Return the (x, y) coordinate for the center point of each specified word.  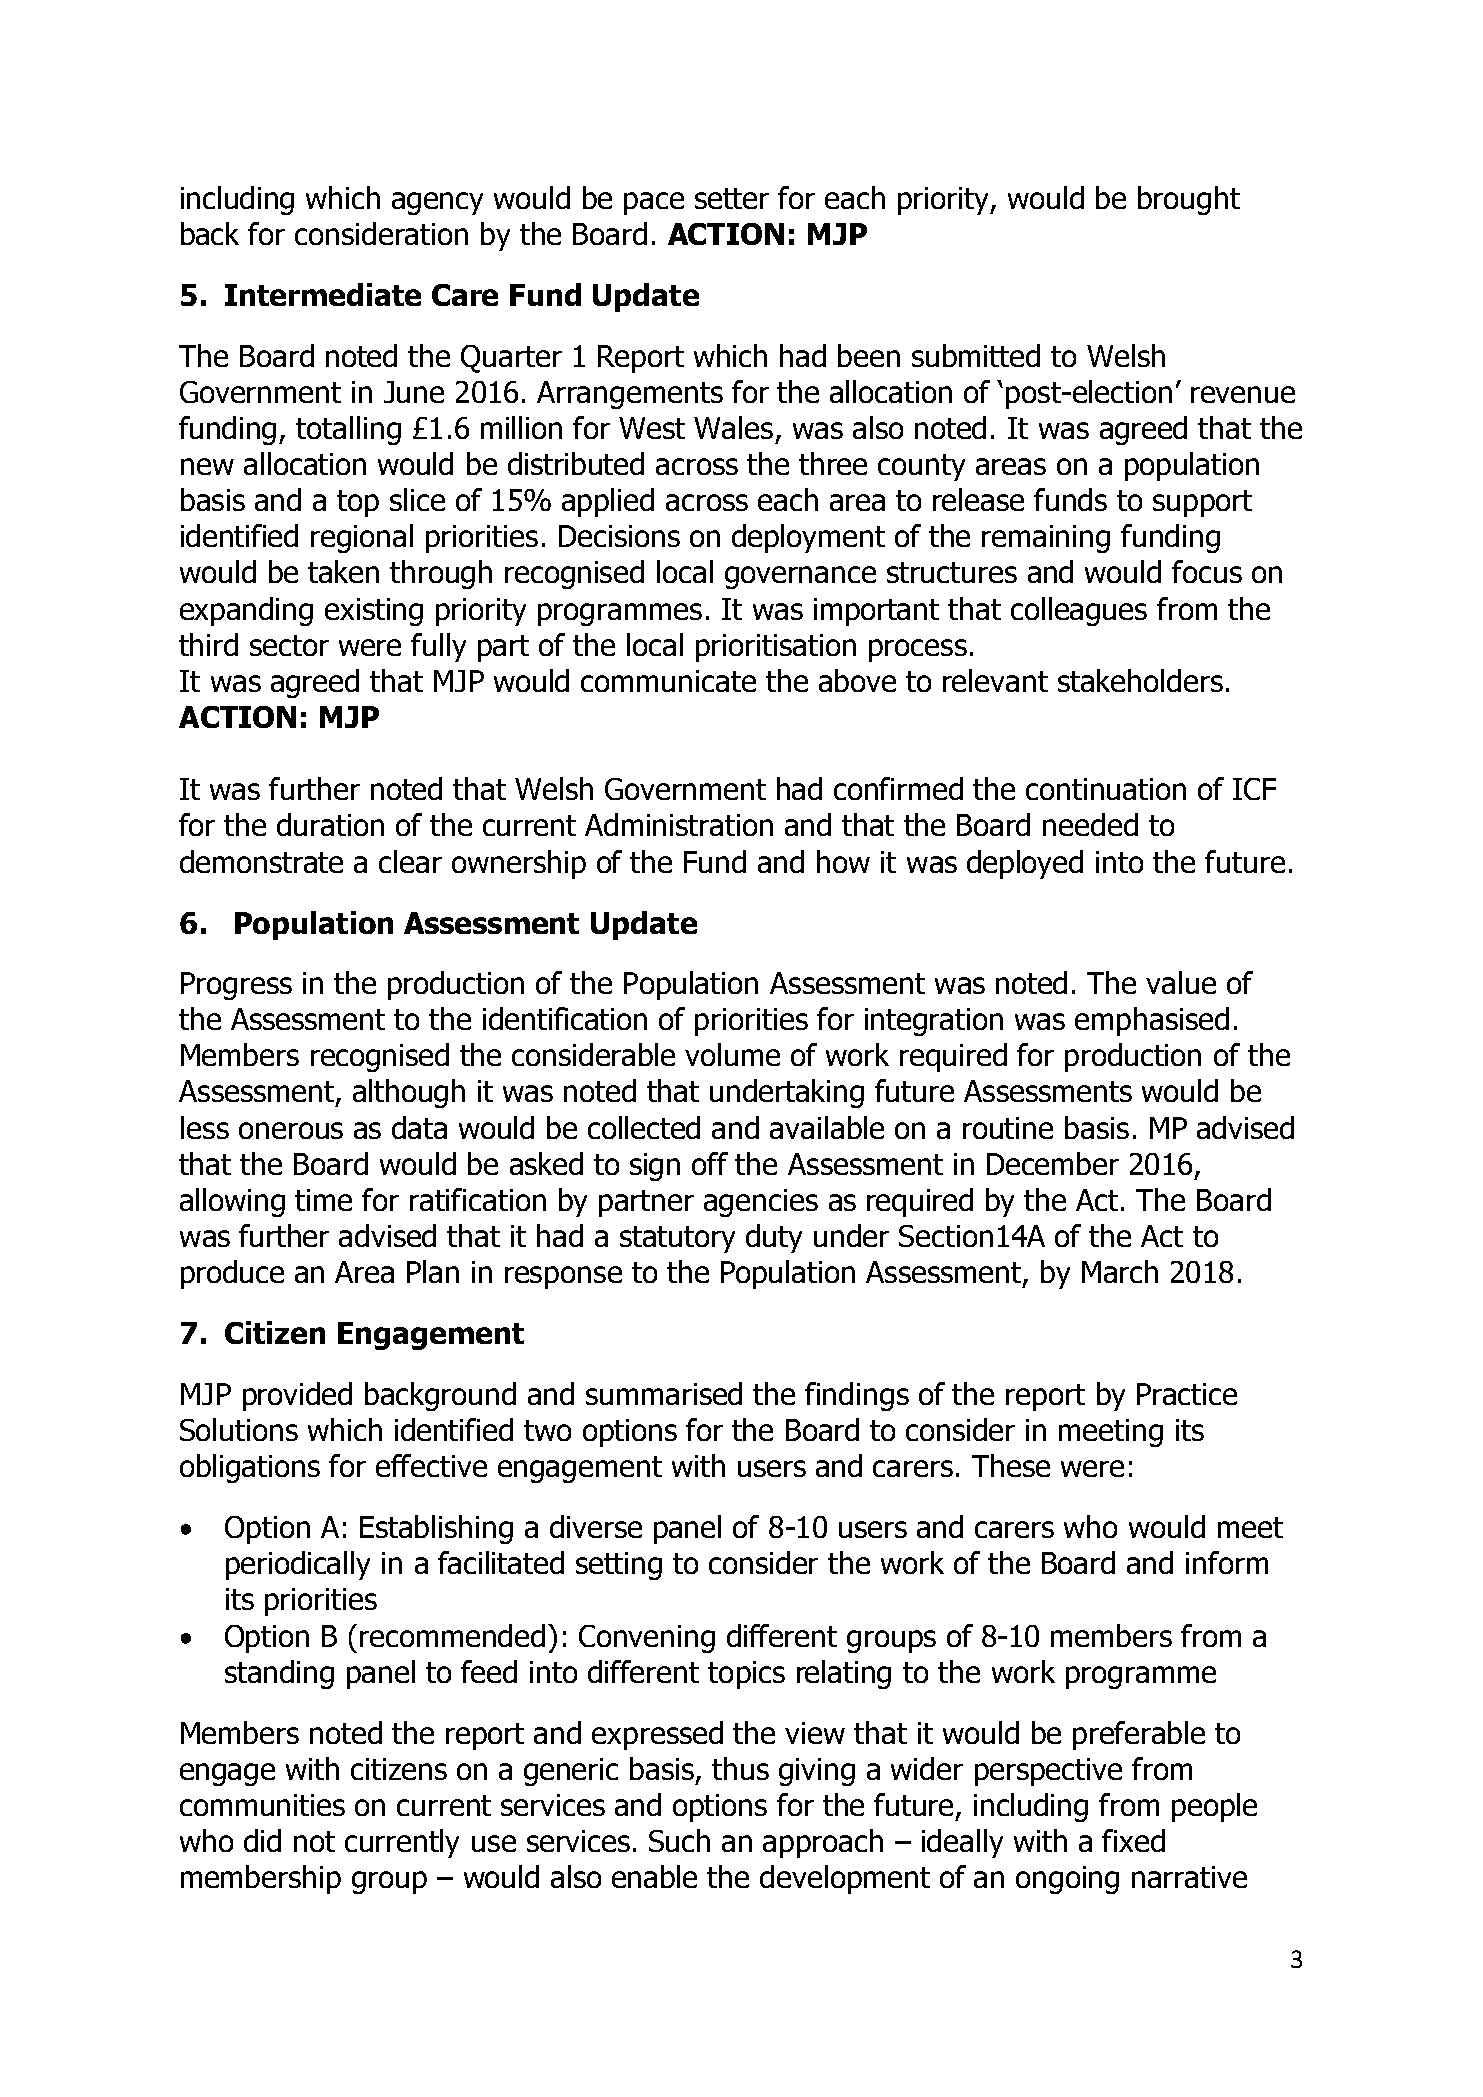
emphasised (1152, 1021)
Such (679, 1840)
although (409, 1093)
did (262, 1840)
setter (732, 198)
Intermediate (323, 294)
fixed (1133, 1840)
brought (1189, 200)
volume (732, 1054)
